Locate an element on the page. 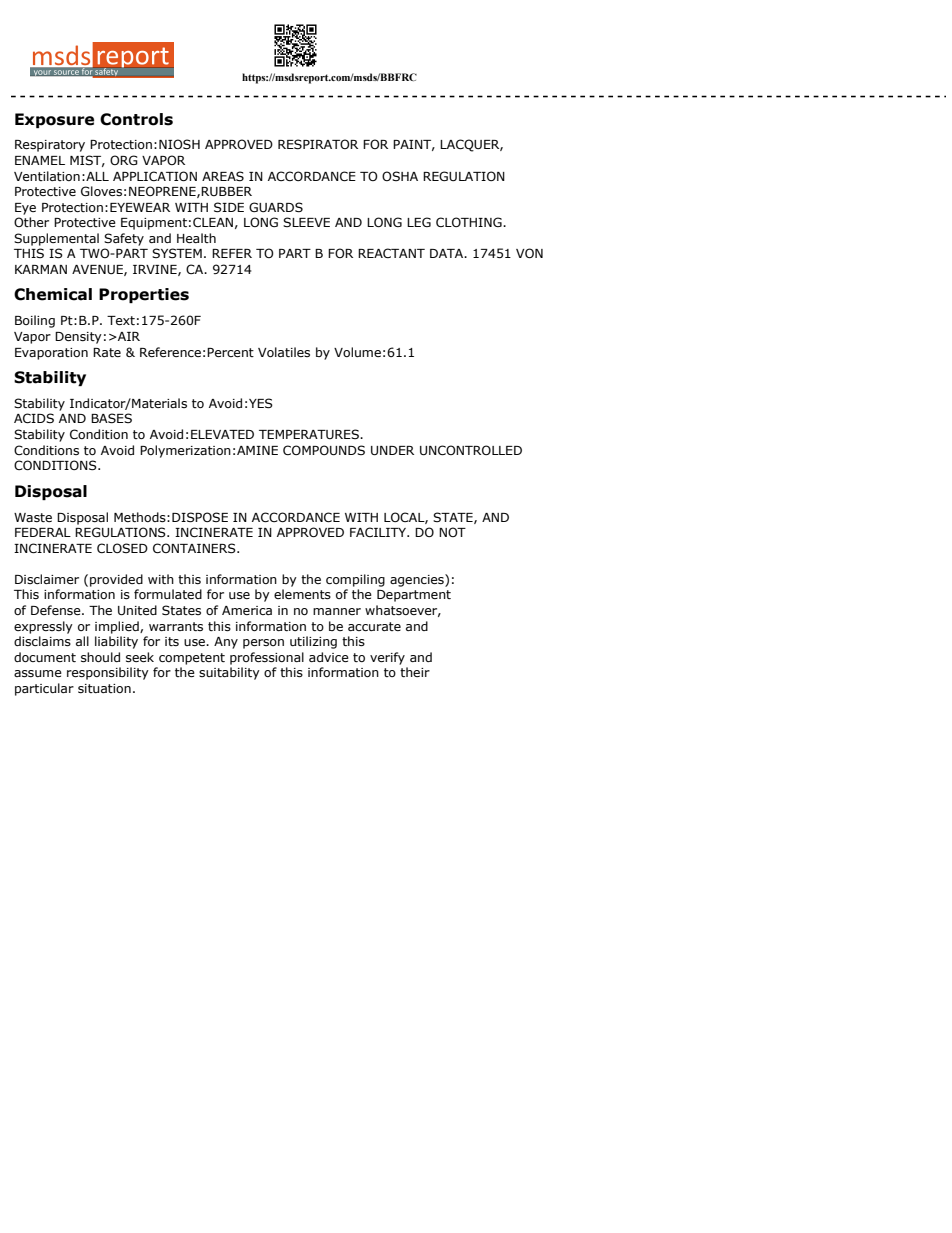 The image size is (952, 1233). AREAS is located at coordinates (223, 176).
